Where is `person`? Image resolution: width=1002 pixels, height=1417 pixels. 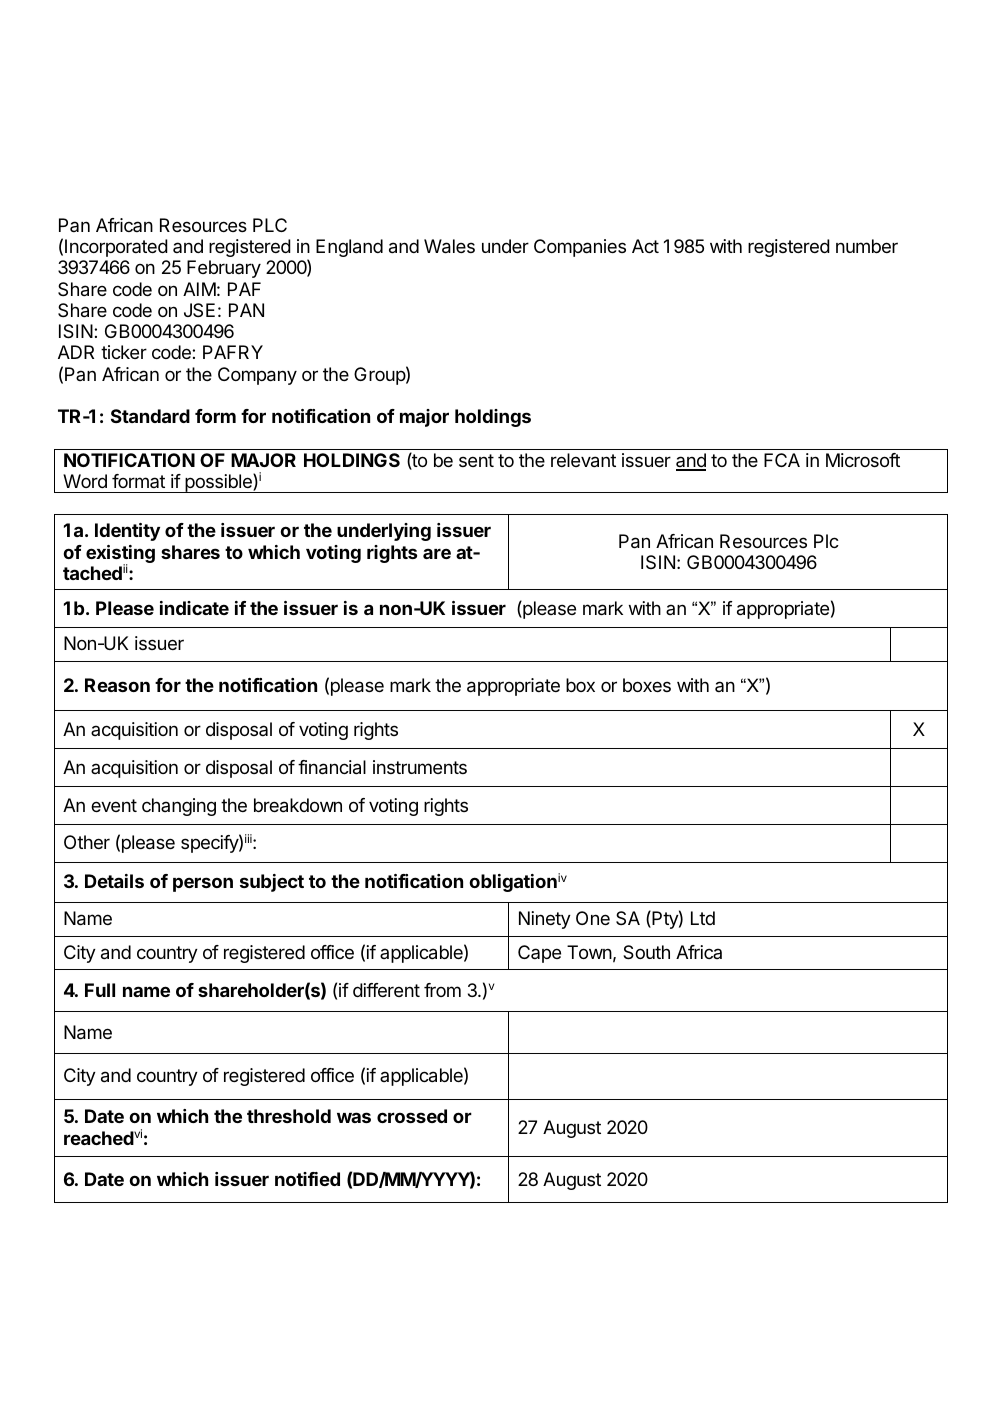 person is located at coordinates (203, 884).
